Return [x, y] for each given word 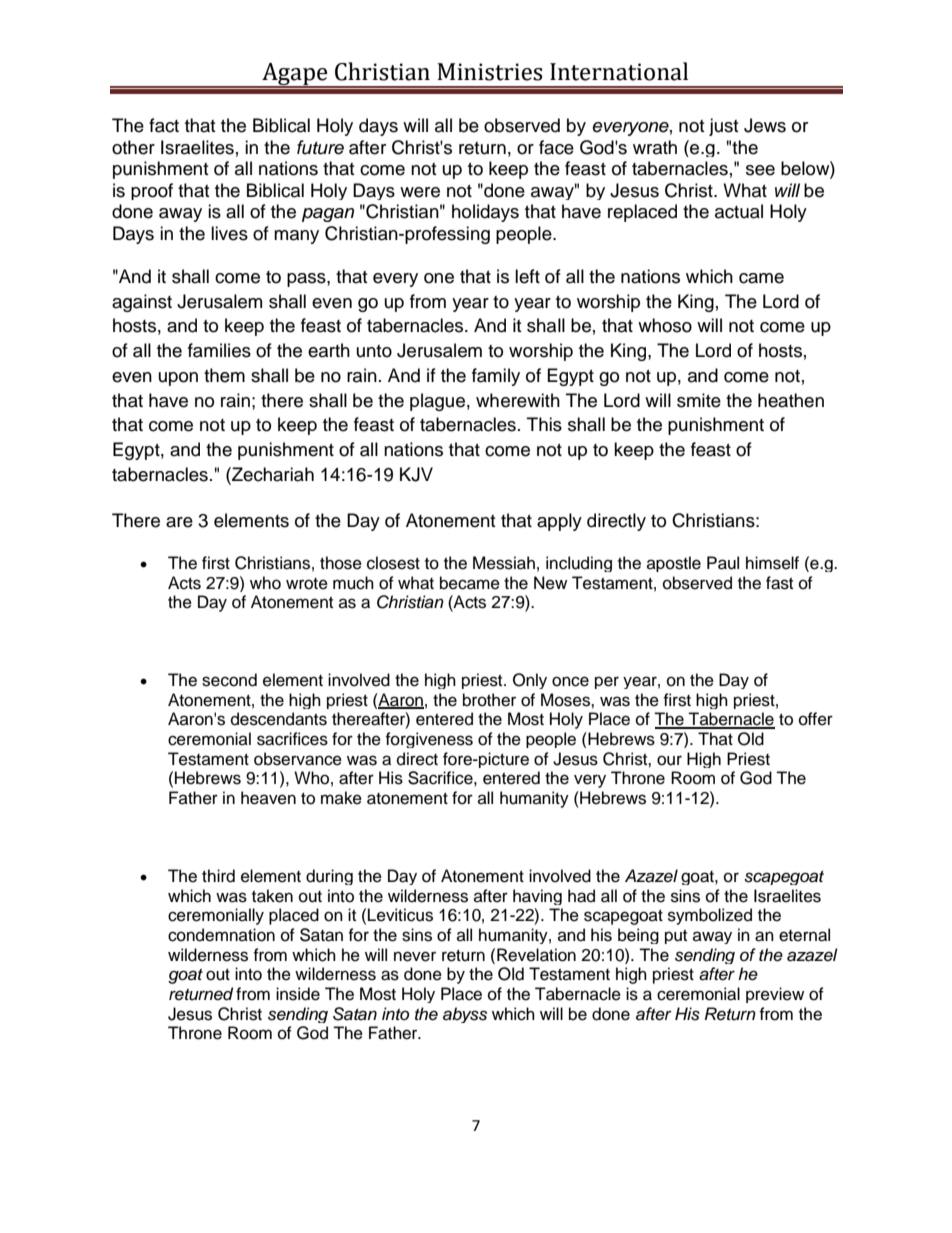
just [723, 127]
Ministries [490, 72]
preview [775, 995]
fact [164, 125]
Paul [723, 563]
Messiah [504, 563]
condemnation [221, 935]
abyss [465, 1015]
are [179, 522]
